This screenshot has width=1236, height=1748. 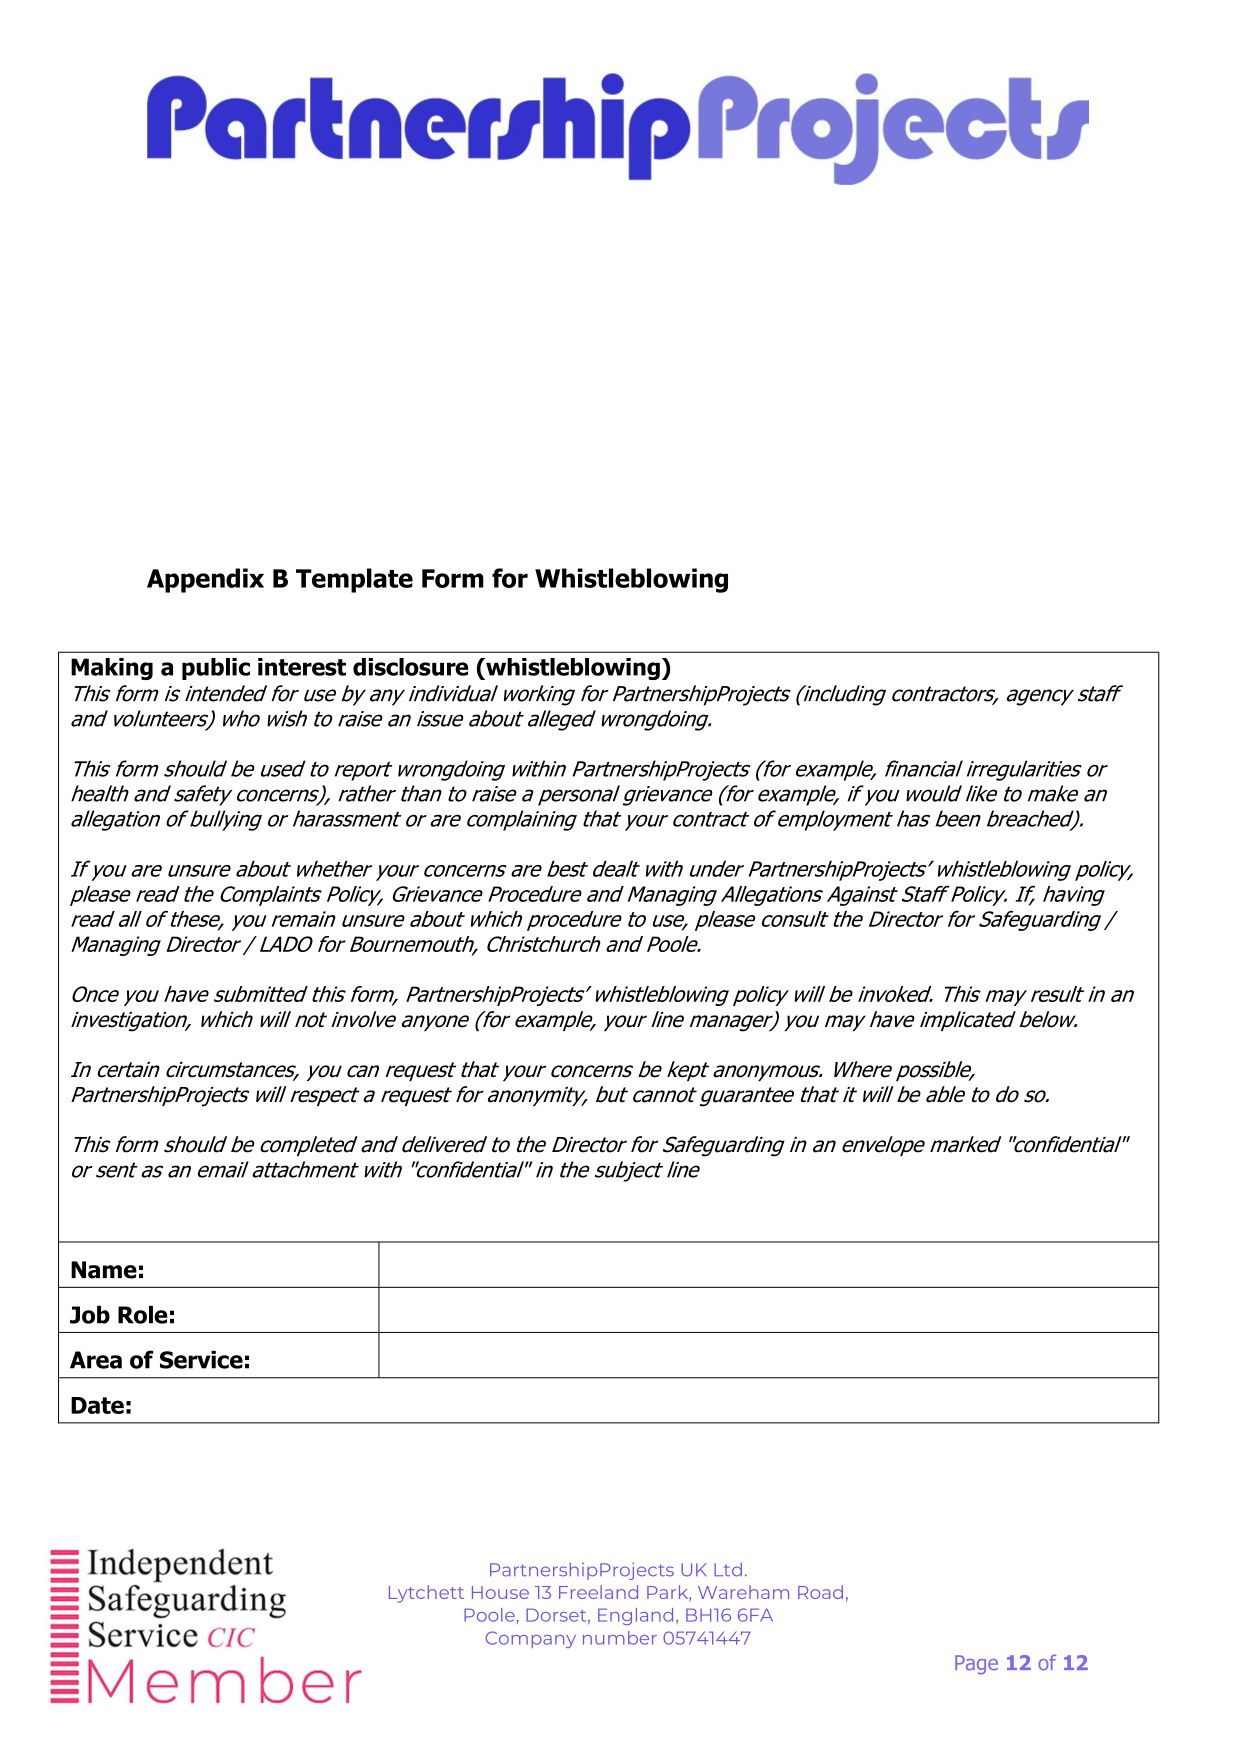 What do you see at coordinates (104, 1270) in the screenshot?
I see `Name` at bounding box center [104, 1270].
